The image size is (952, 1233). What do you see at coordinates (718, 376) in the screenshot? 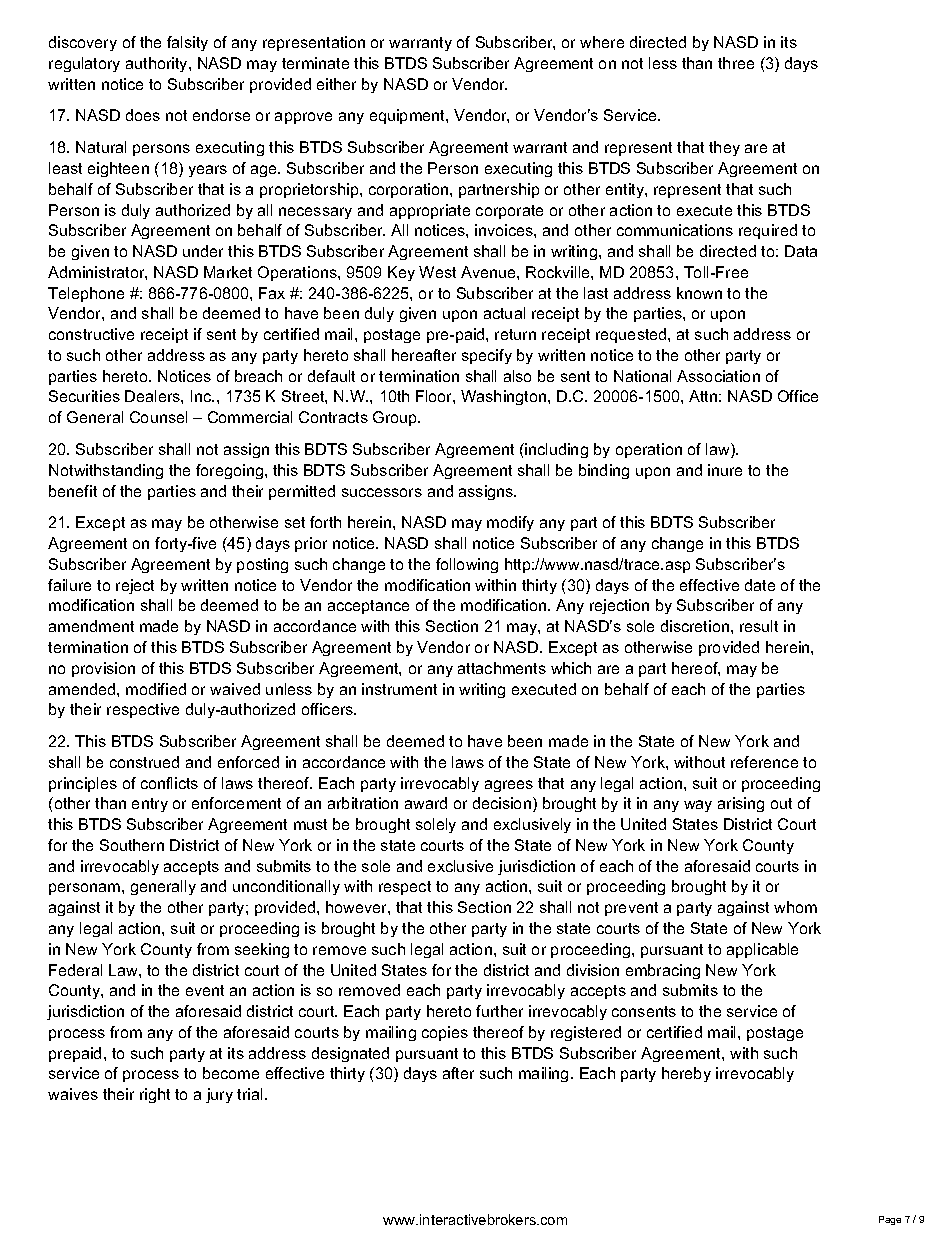
I see `Association` at bounding box center [718, 376].
